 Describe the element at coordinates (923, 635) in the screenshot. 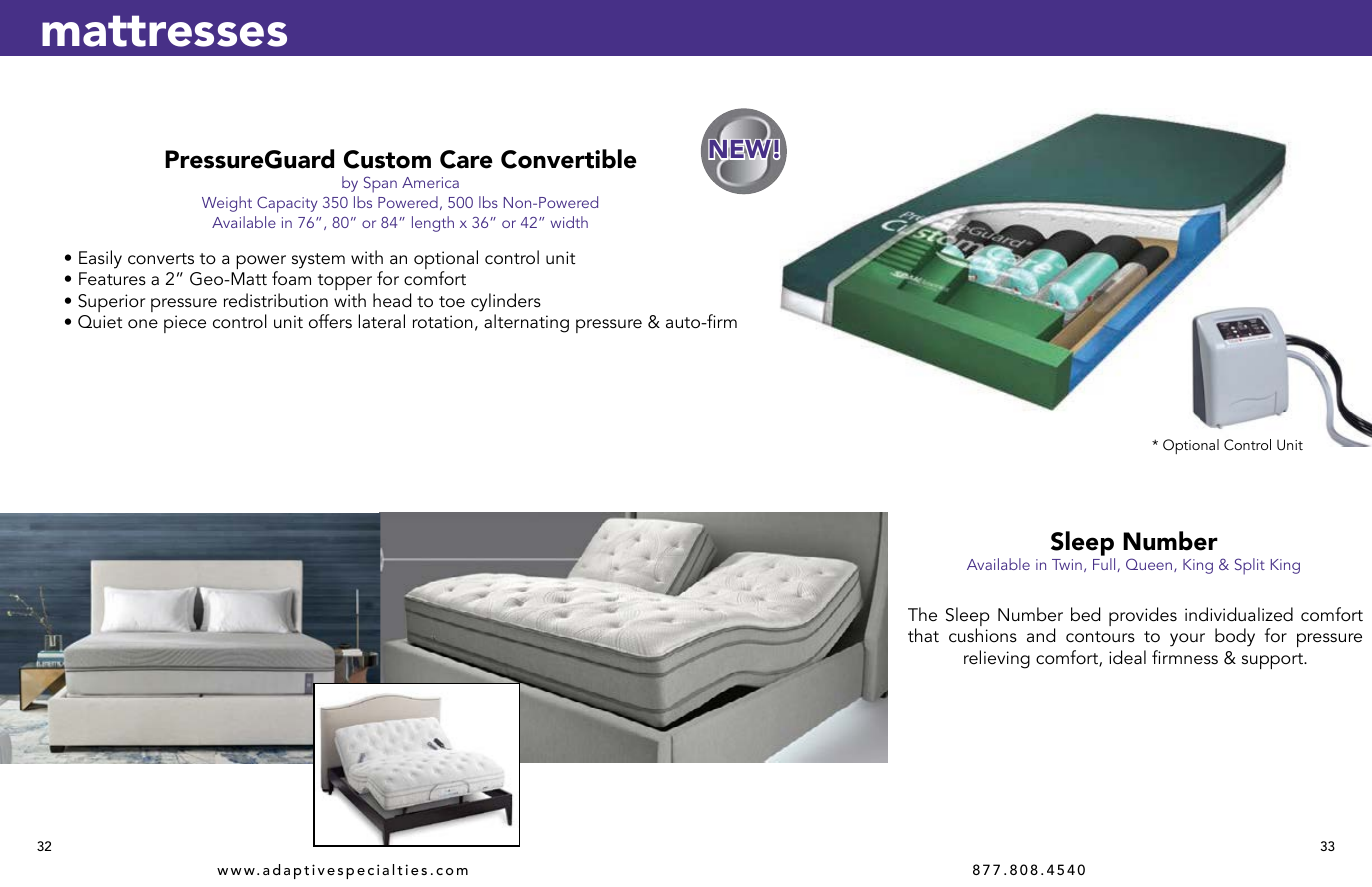

I see `that` at that location.
